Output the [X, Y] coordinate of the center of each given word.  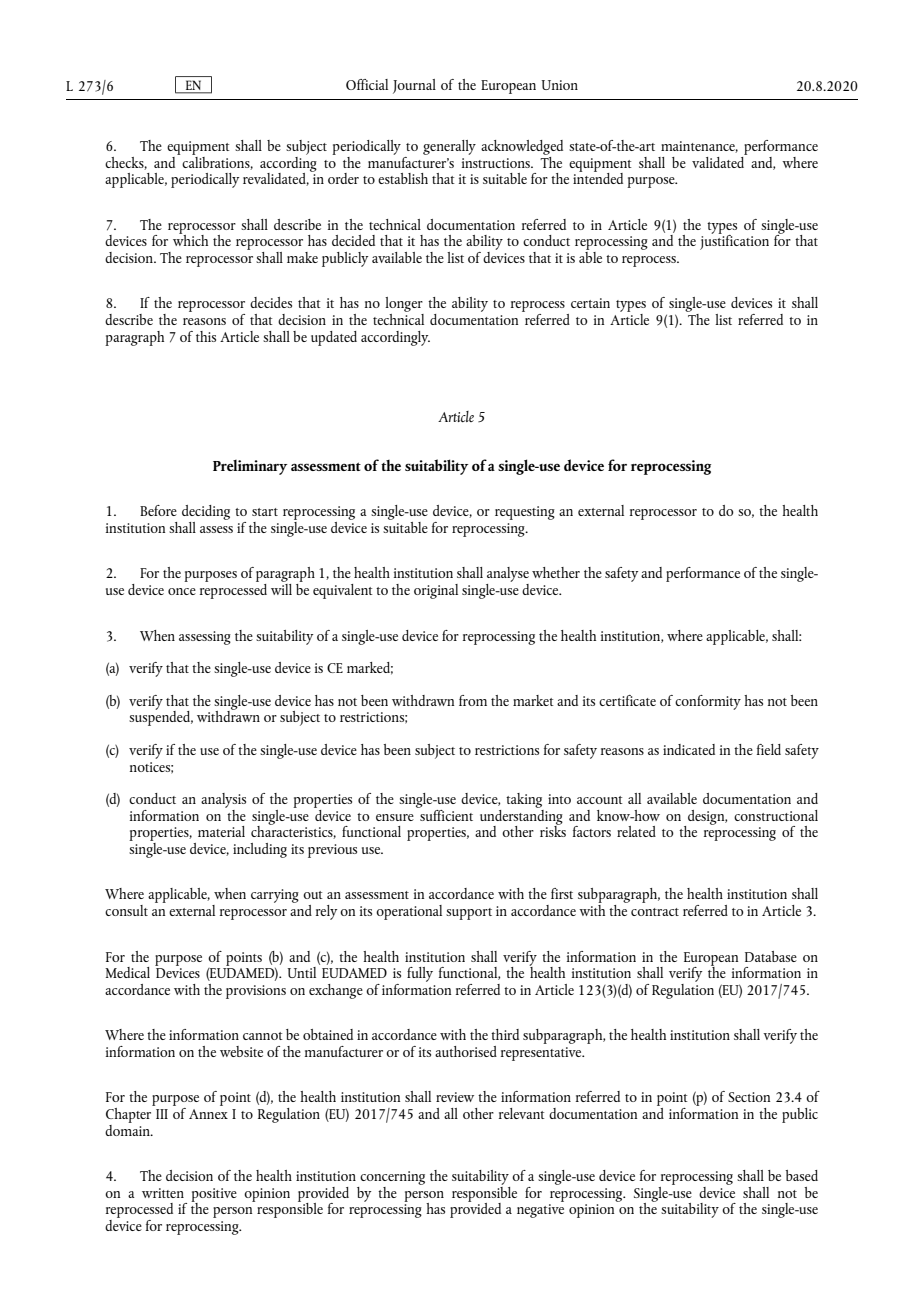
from [473, 700]
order [343, 178]
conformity [708, 702]
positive [214, 1196]
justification [734, 241]
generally [449, 147]
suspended [161, 717]
